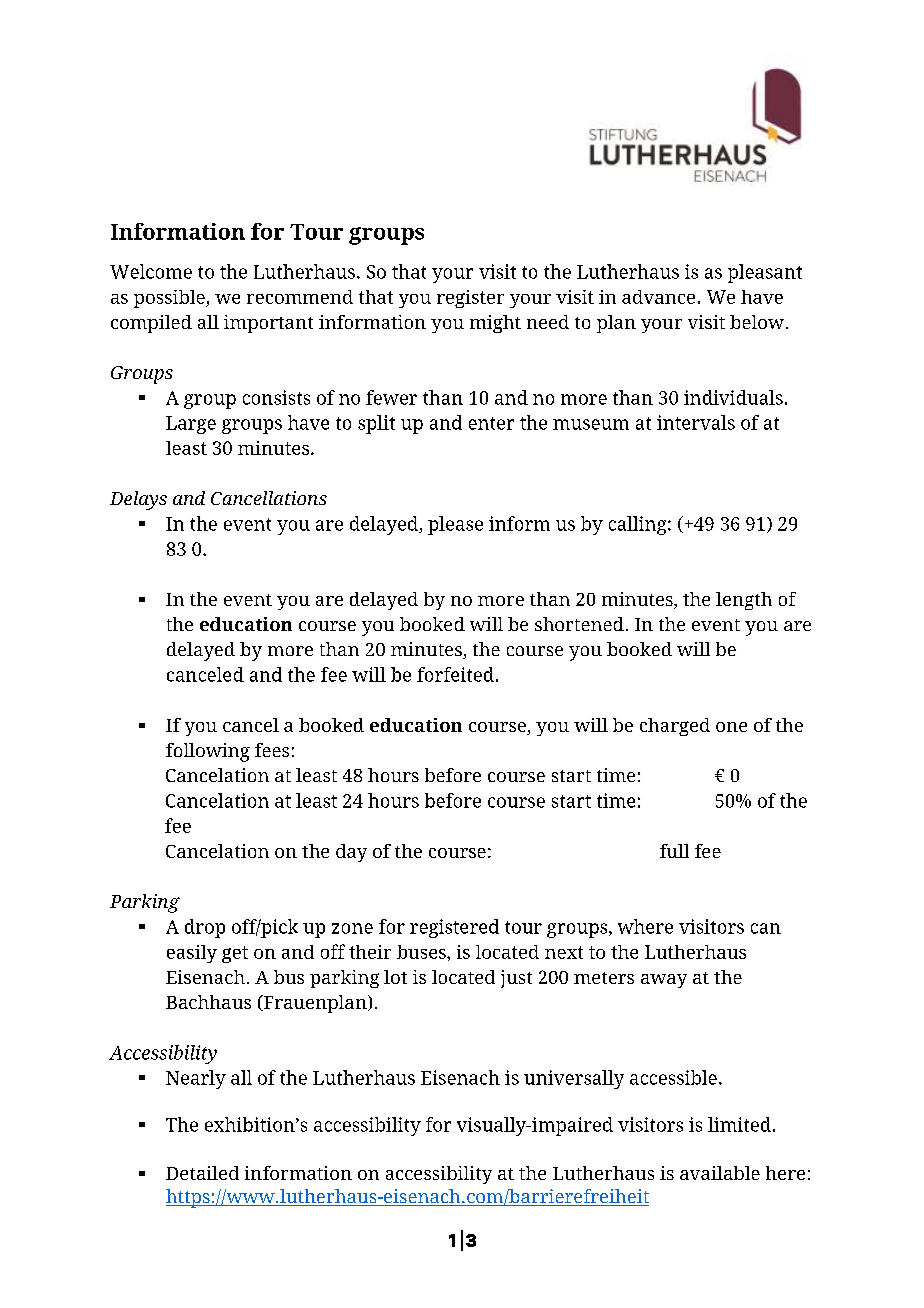  Describe the element at coordinates (170, 299) in the image. I see `possible` at that location.
